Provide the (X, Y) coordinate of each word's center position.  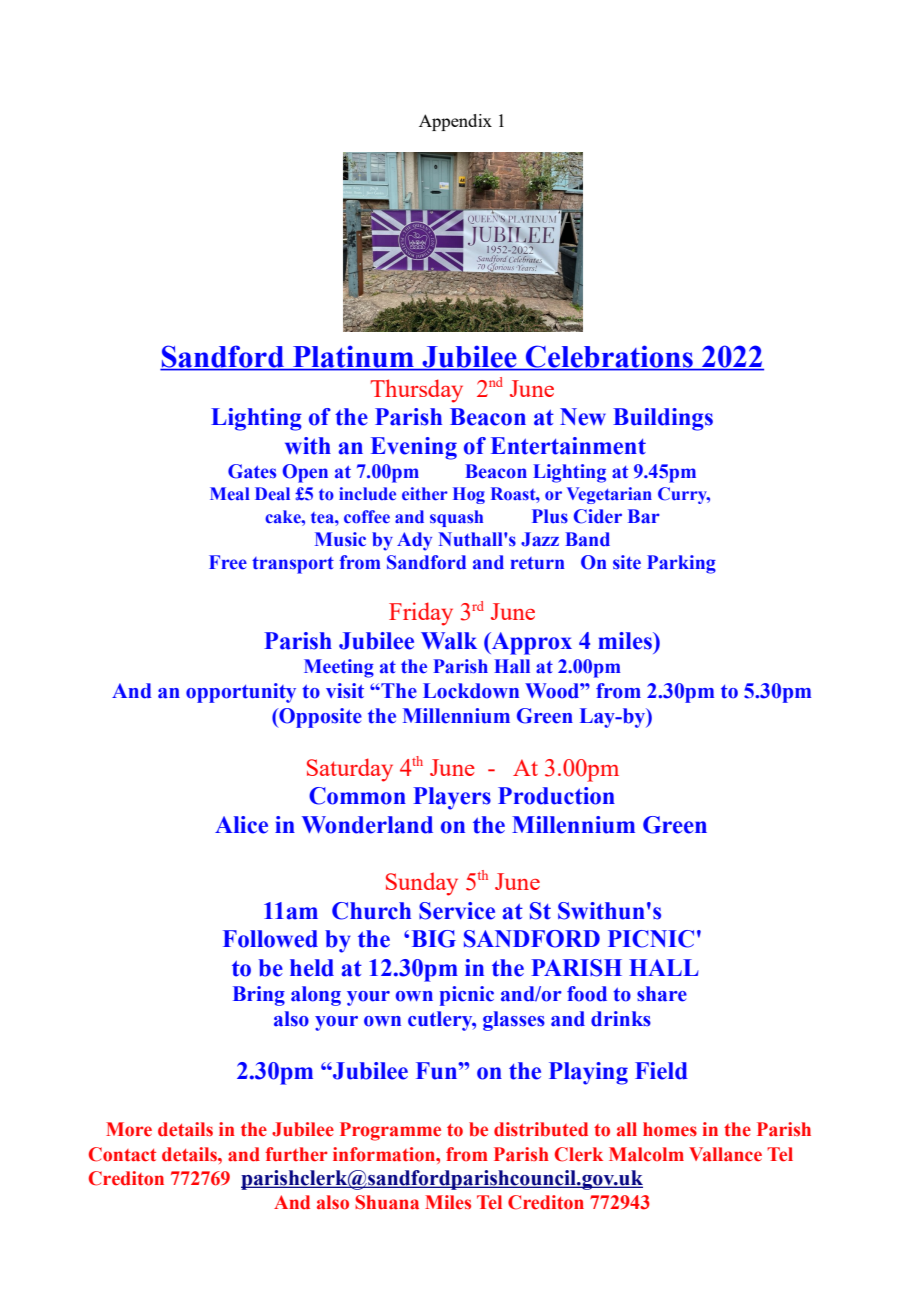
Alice (241, 825)
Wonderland (367, 825)
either (425, 494)
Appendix (455, 122)
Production (556, 796)
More (129, 1129)
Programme (390, 1131)
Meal (230, 494)
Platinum (353, 357)
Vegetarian (609, 495)
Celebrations (609, 357)
